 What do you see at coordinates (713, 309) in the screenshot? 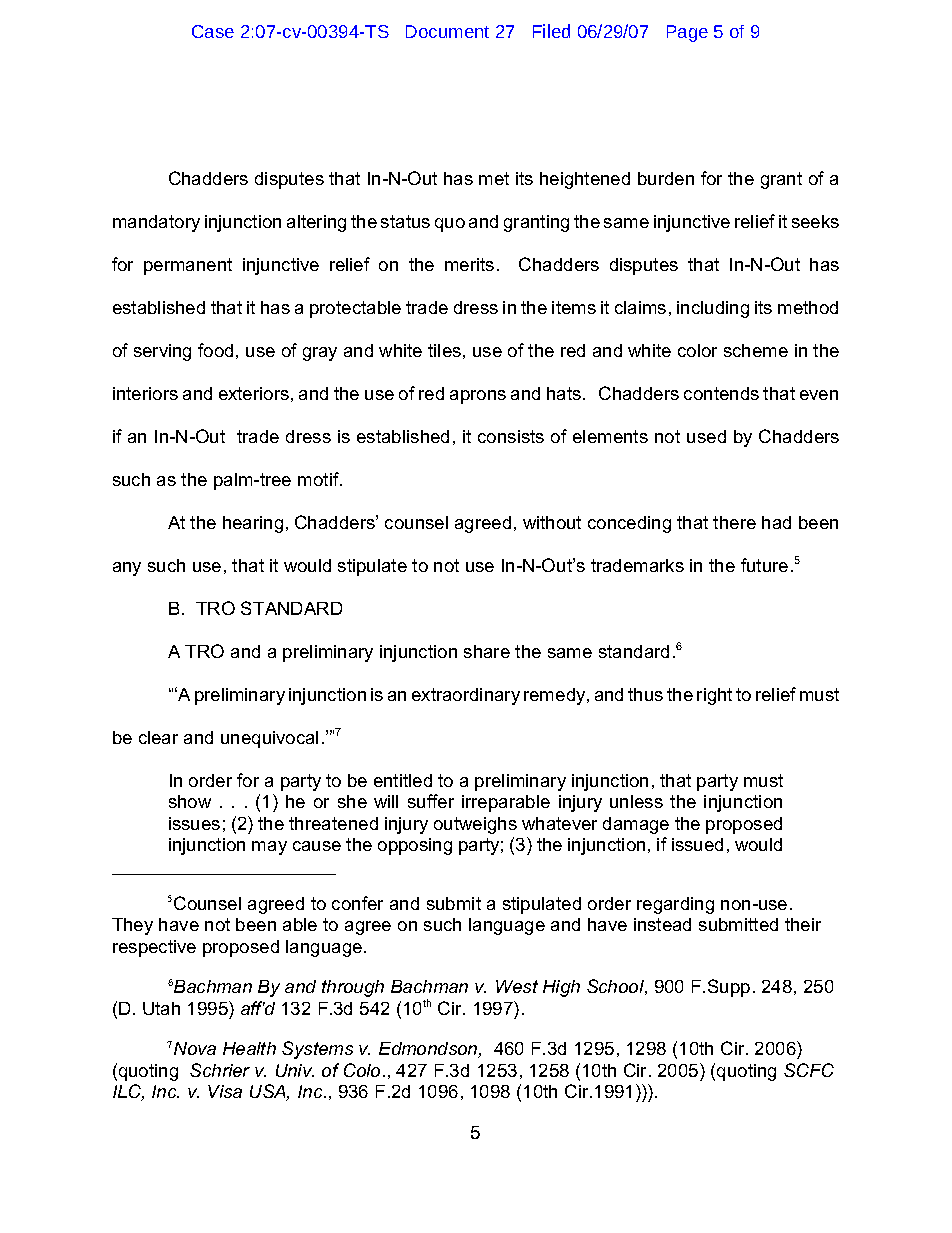
I see `including` at bounding box center [713, 309].
